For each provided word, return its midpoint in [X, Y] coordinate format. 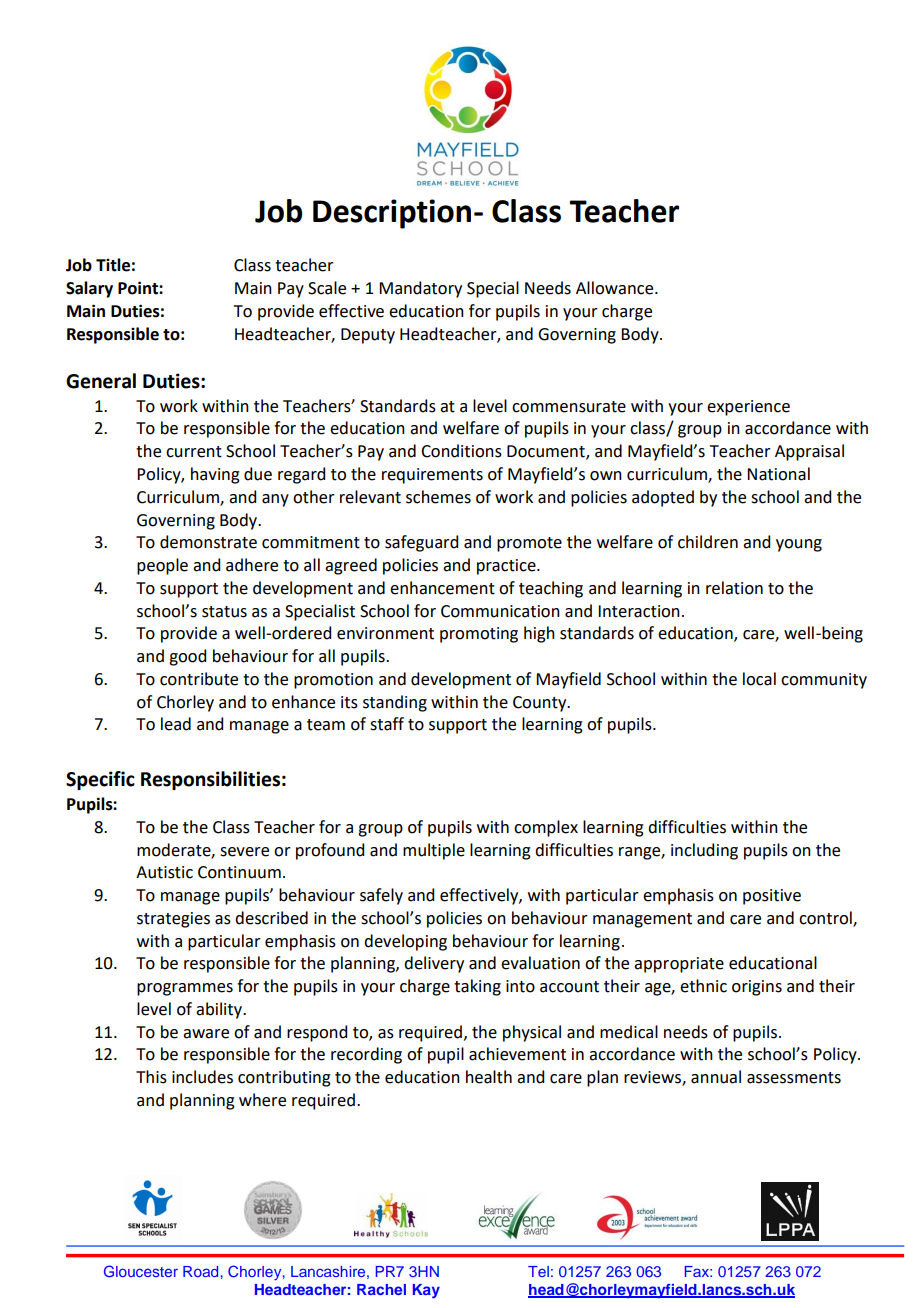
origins [757, 988]
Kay [426, 1291]
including [704, 851]
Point [139, 288]
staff [387, 724]
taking [477, 987]
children [708, 542]
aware [206, 1034]
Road [200, 1271]
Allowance [616, 288]
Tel [538, 1271]
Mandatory [420, 289]
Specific [100, 780]
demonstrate [208, 542]
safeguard [421, 543]
